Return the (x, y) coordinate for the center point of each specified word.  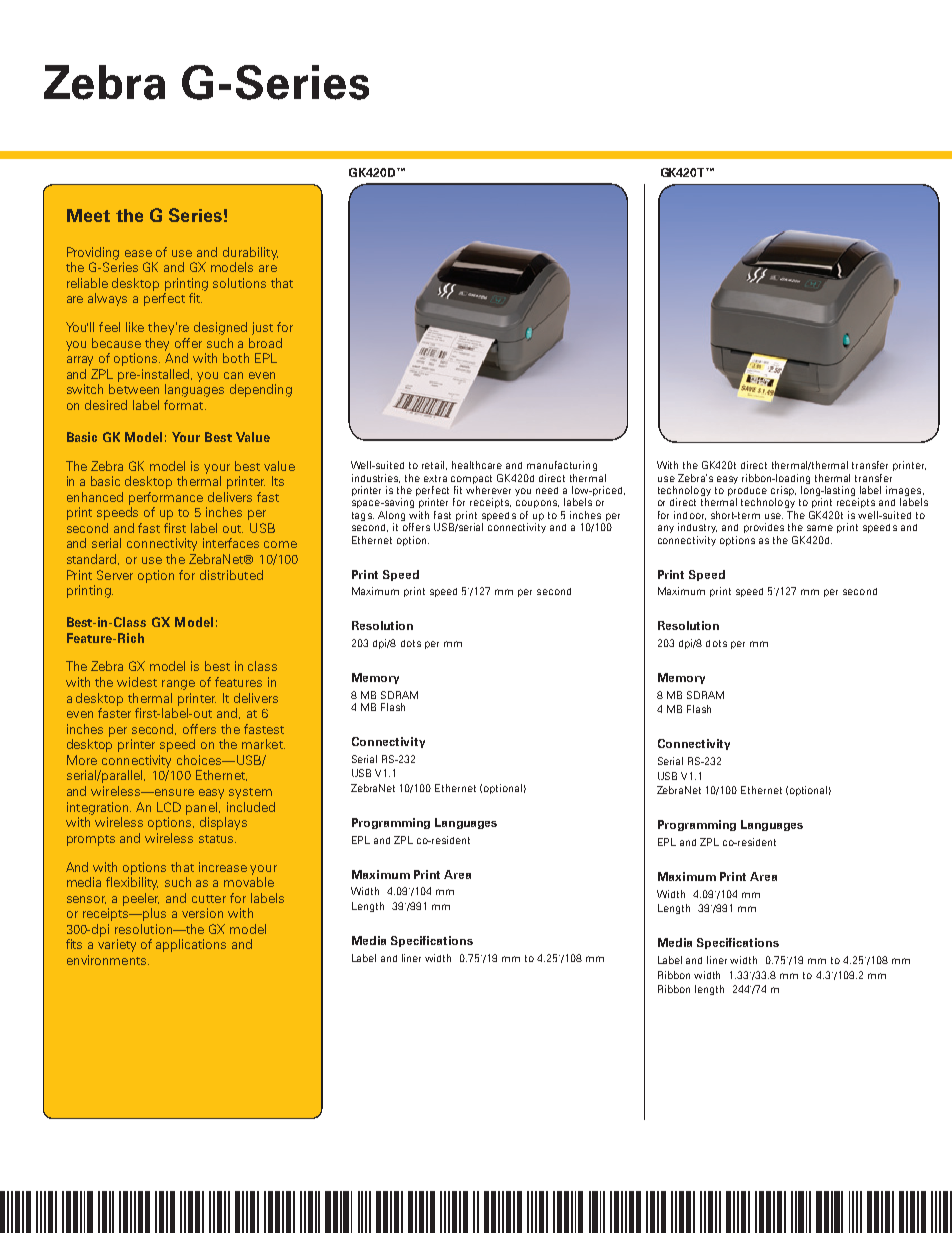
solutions (239, 283)
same (820, 528)
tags (363, 516)
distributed (231, 575)
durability (250, 253)
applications (191, 945)
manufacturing (562, 466)
